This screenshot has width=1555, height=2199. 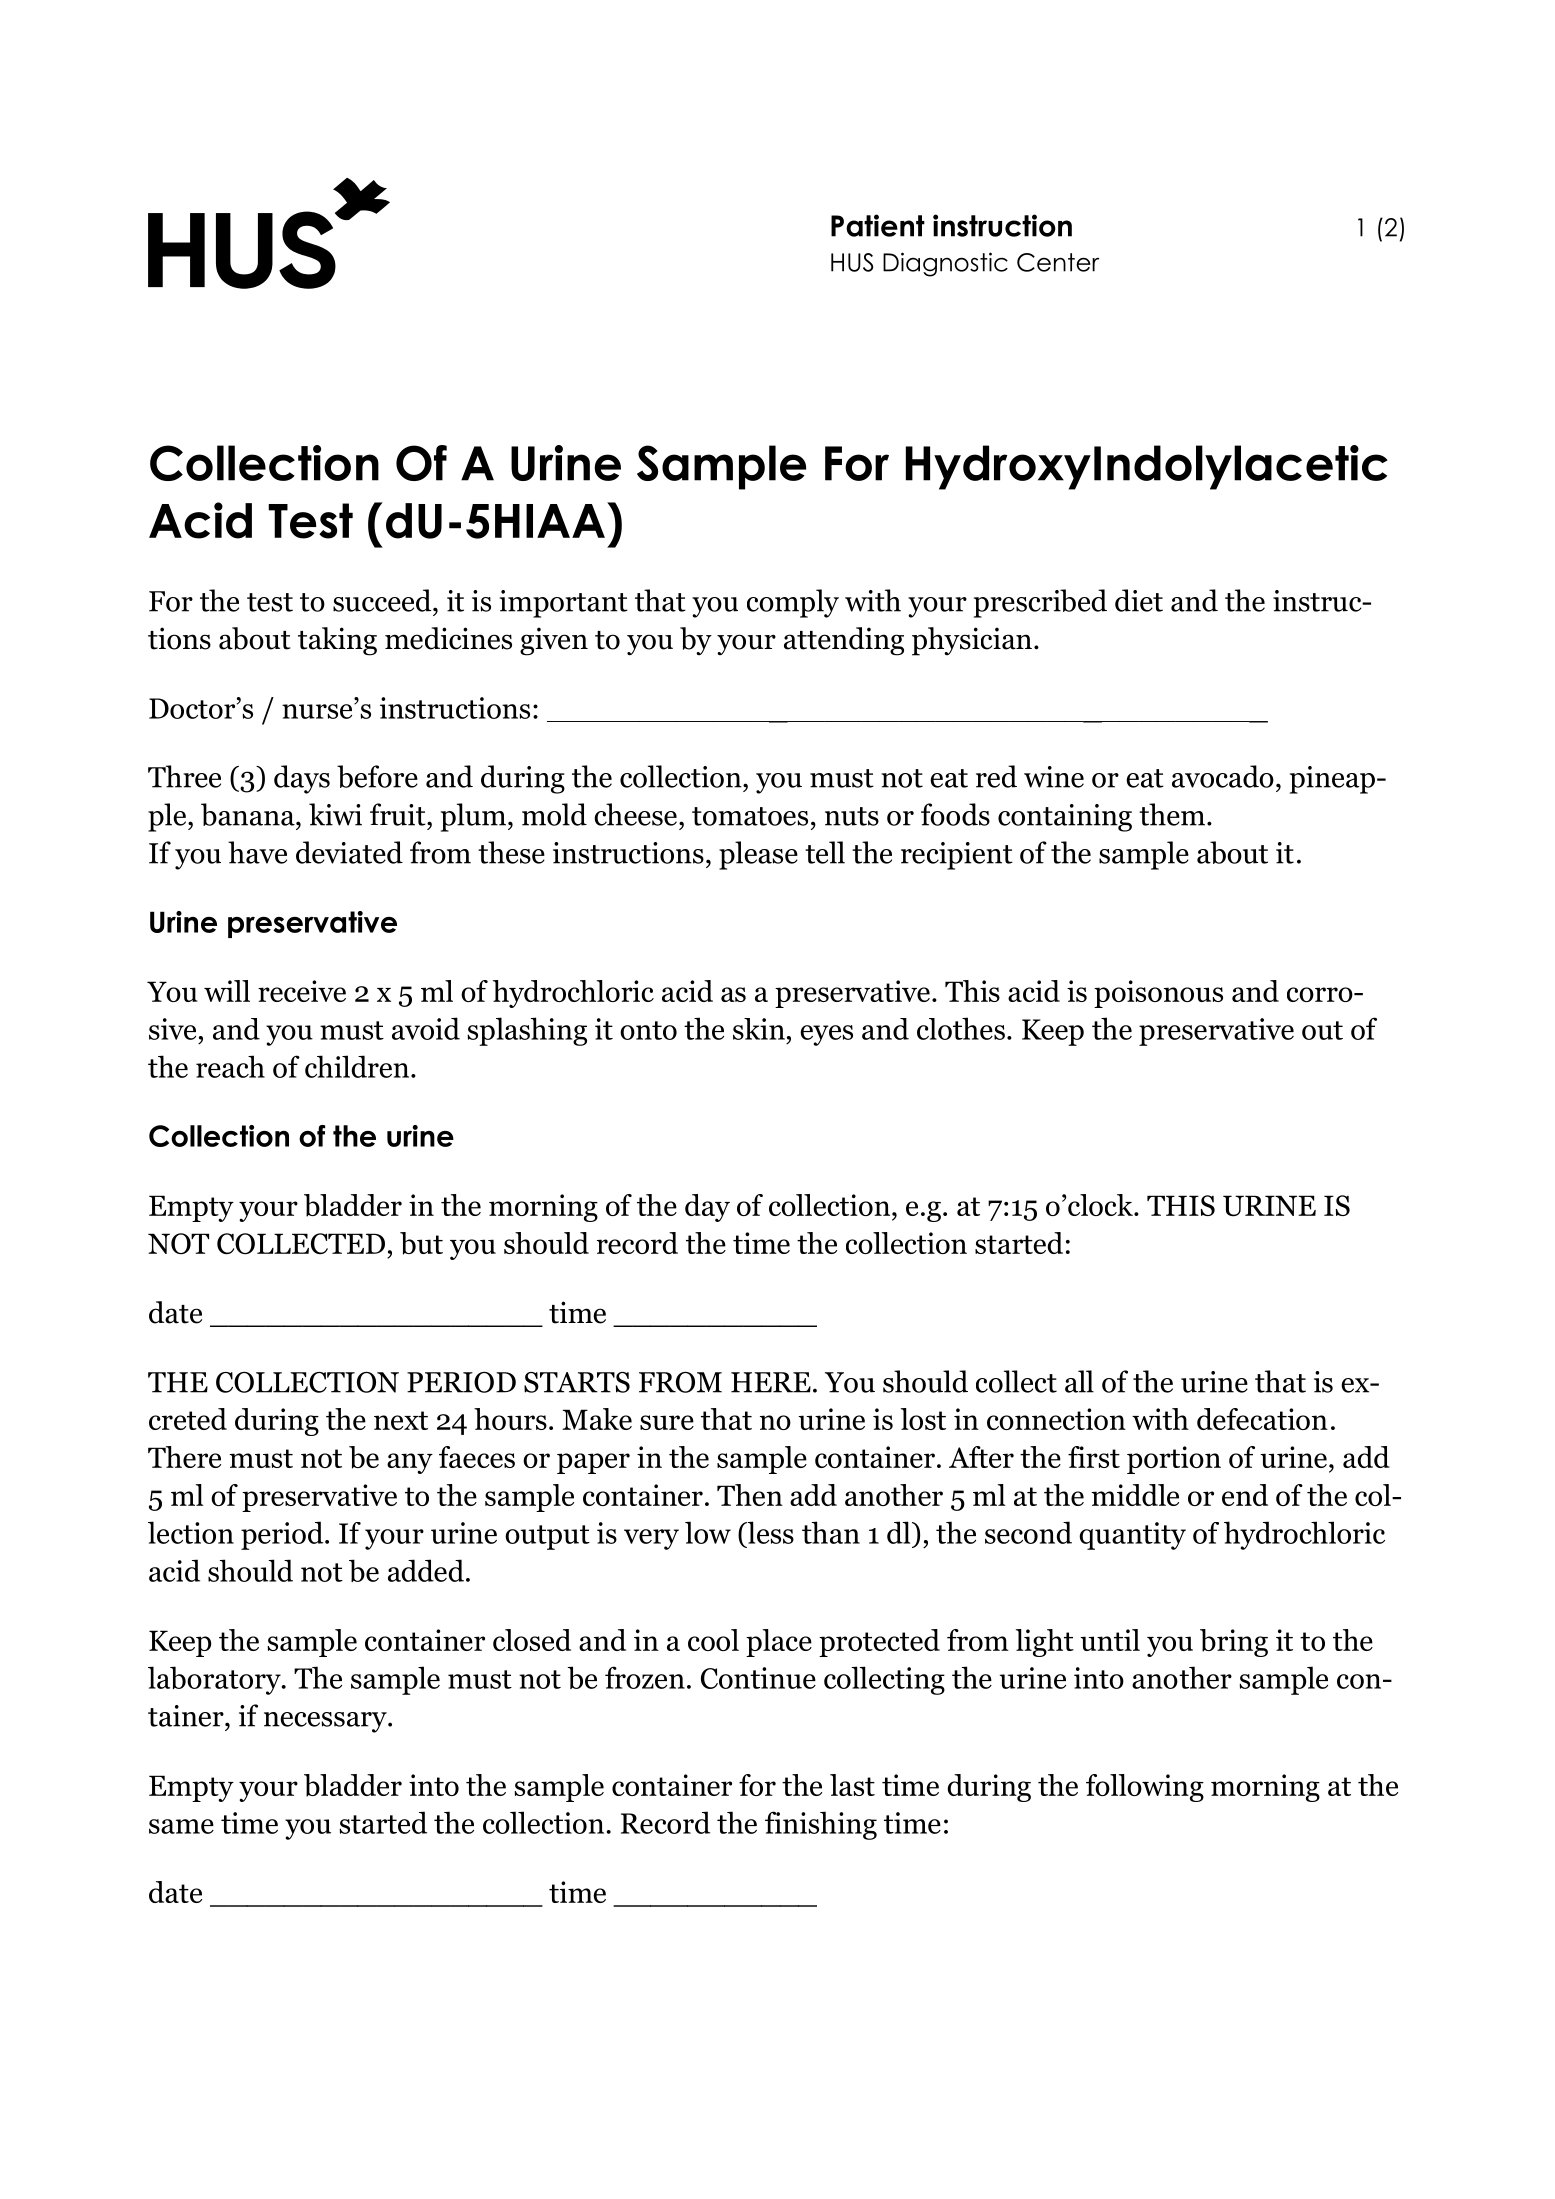 I want to click on Center, so click(x=1058, y=262).
